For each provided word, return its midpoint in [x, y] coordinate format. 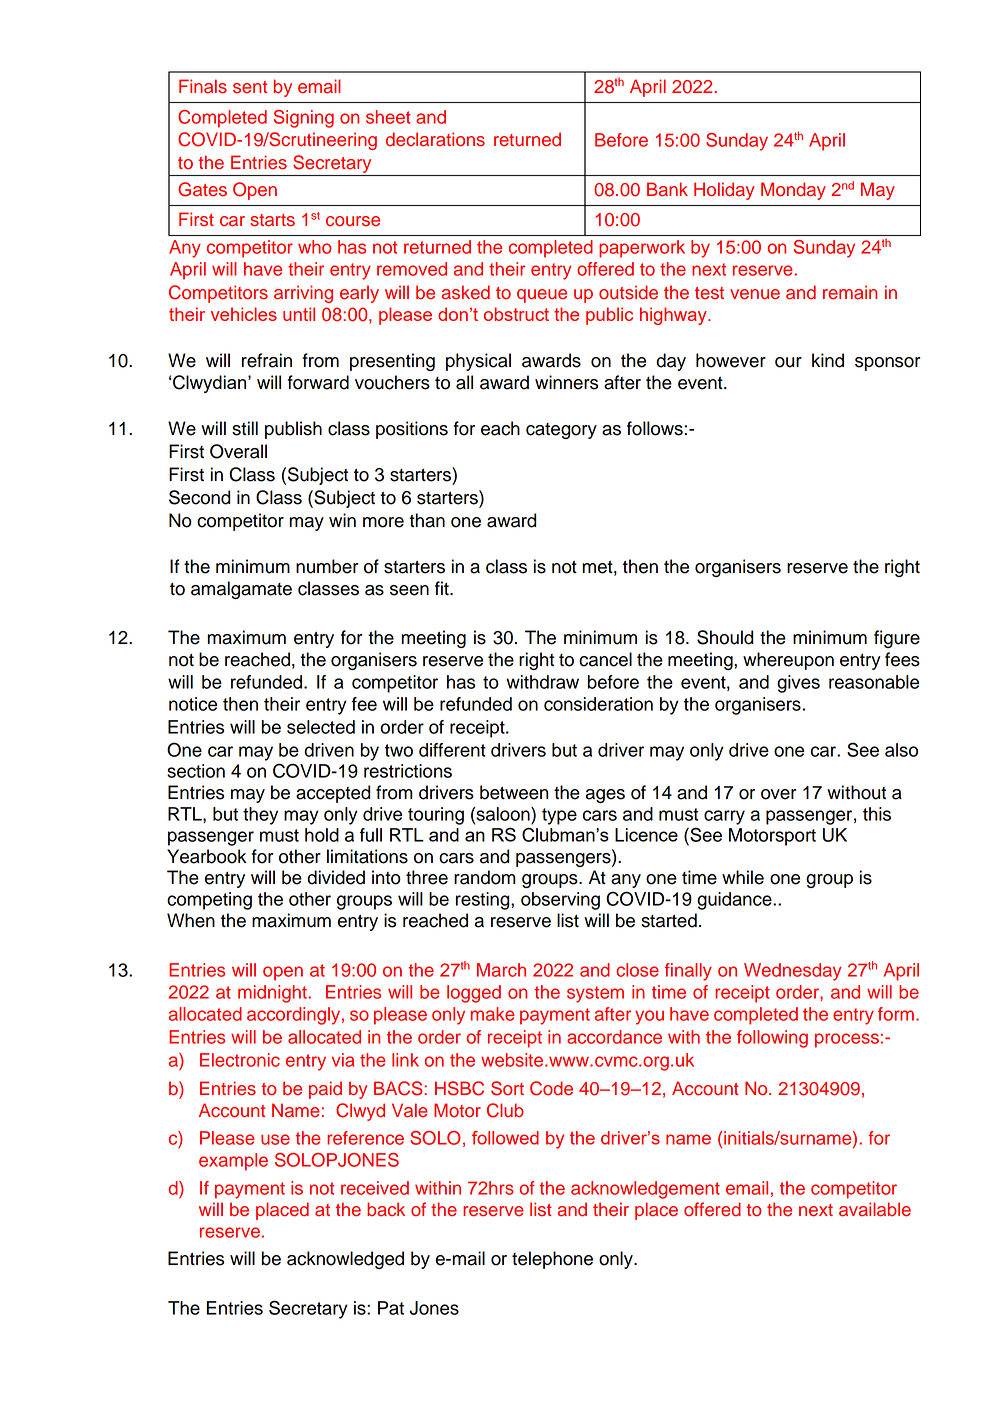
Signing [304, 119]
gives [798, 684]
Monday [793, 191]
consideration [598, 704]
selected [321, 727]
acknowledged [345, 1260]
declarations [435, 139]
